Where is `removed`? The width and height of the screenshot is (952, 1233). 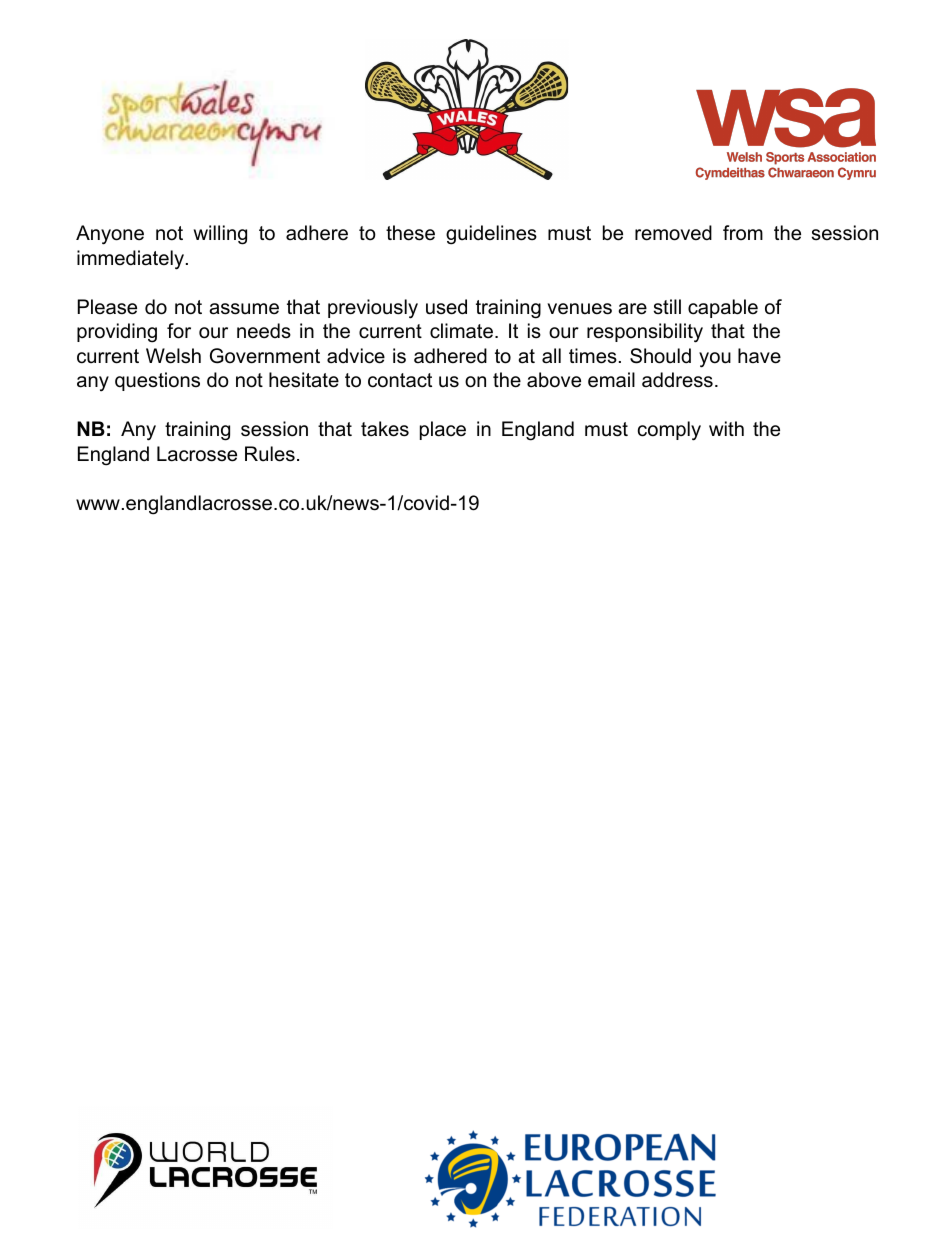
removed is located at coordinates (673, 233).
